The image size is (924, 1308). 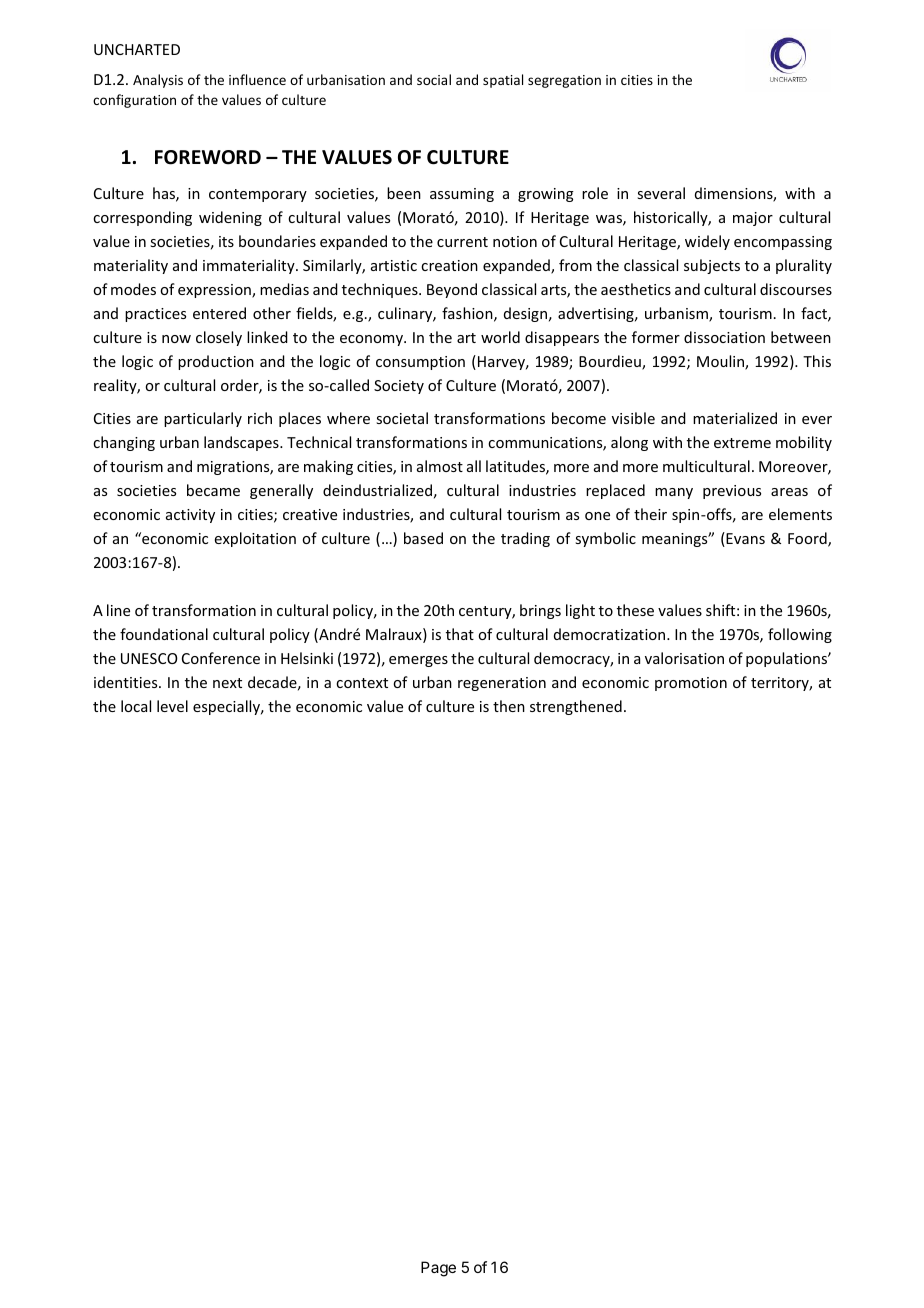 What do you see at coordinates (691, 684) in the screenshot?
I see `promotion` at bounding box center [691, 684].
